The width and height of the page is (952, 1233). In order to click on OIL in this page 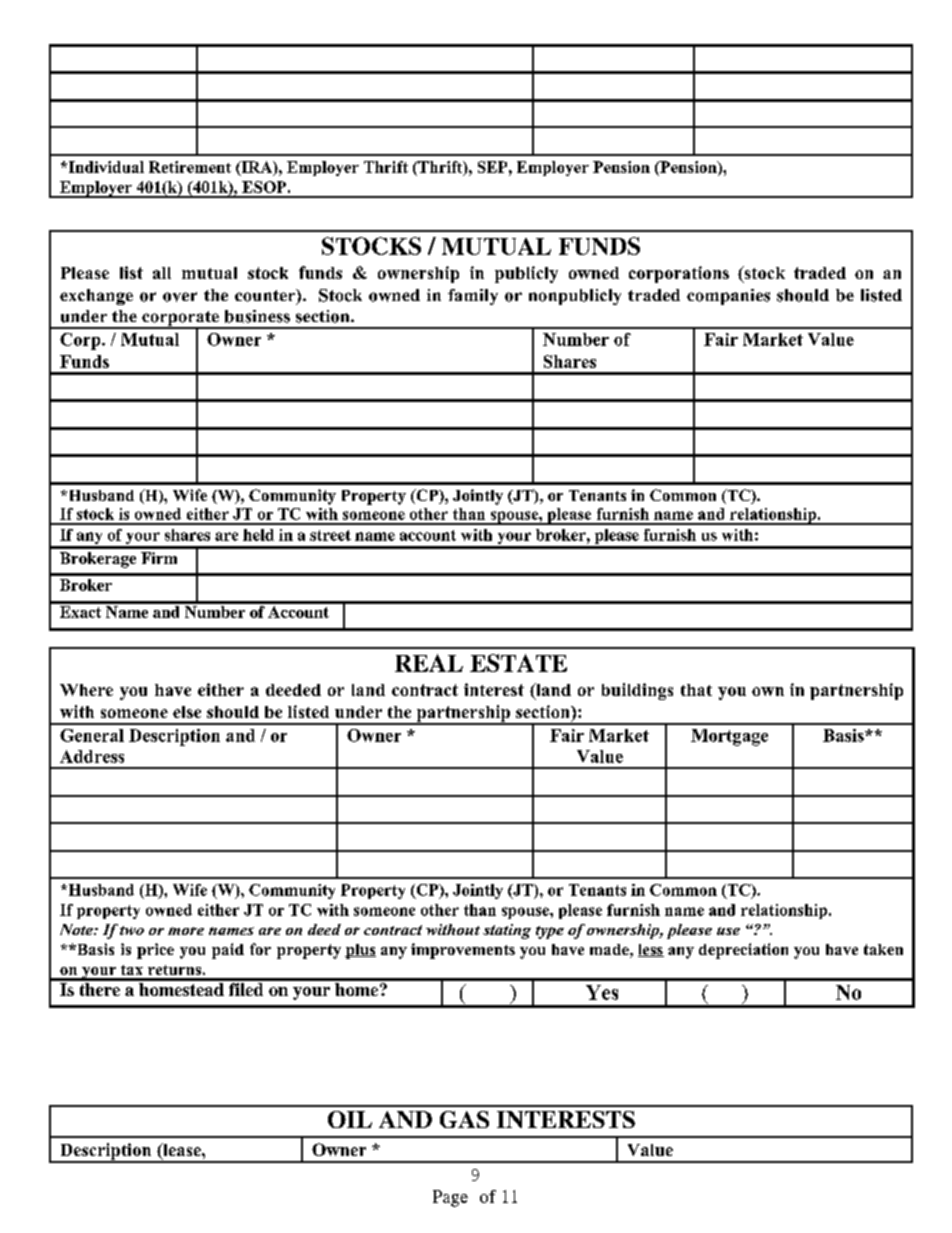, I will do `click(350, 1119)`.
